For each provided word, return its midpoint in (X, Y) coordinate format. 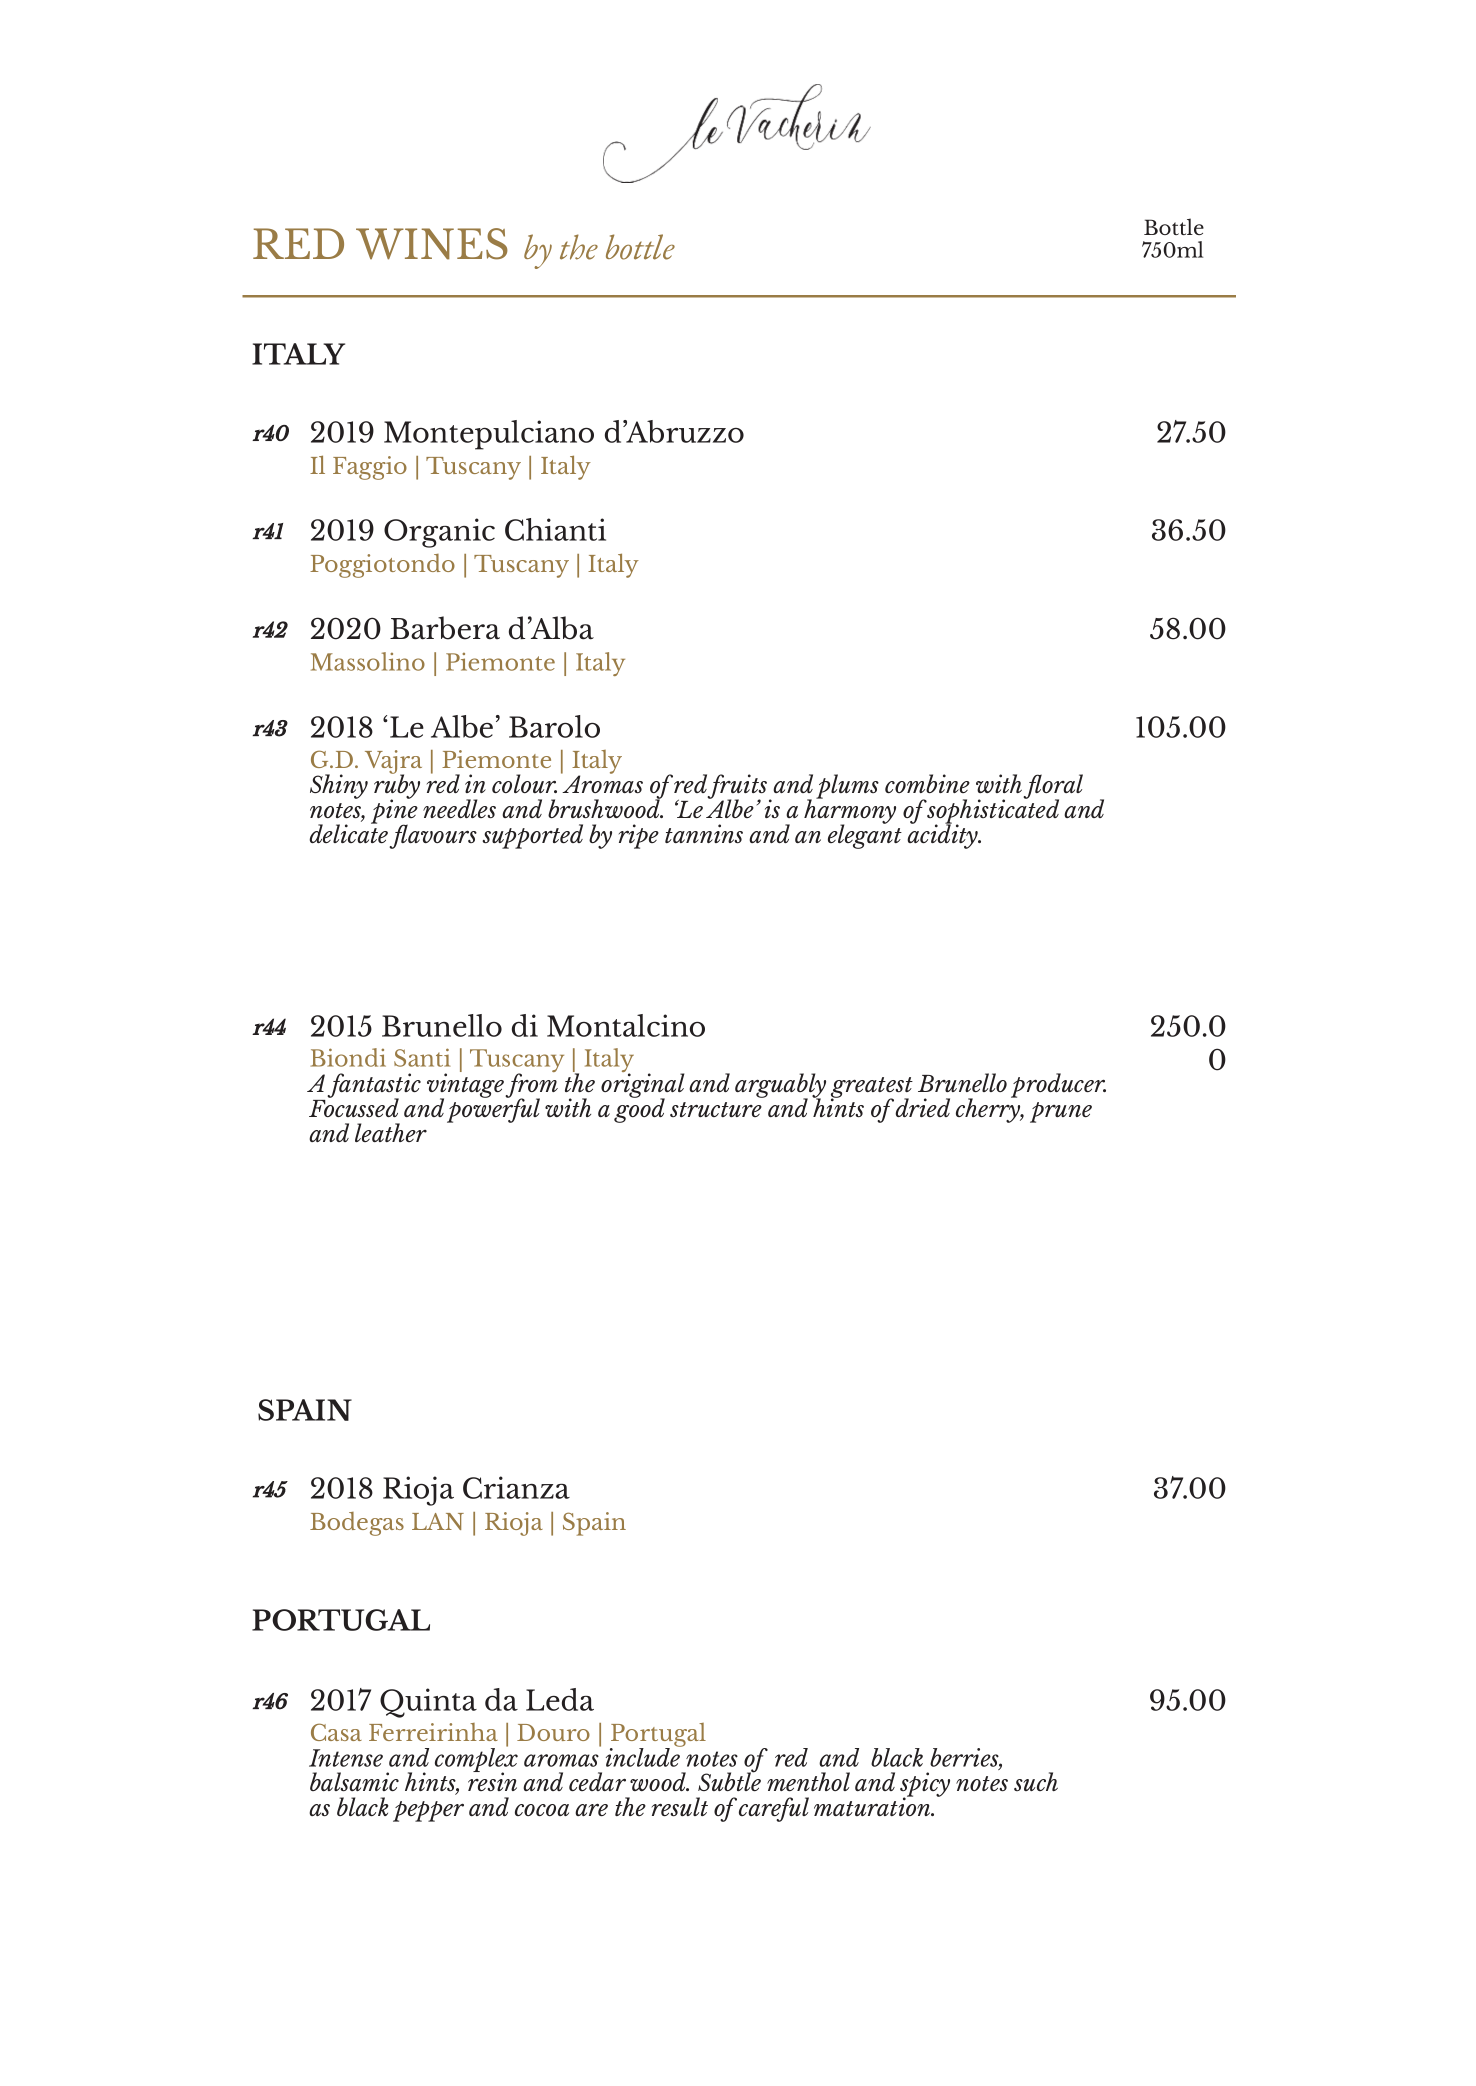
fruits (738, 788)
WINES (432, 244)
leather (391, 1132)
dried (922, 1107)
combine (927, 783)
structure (716, 1109)
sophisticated (993, 811)
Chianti (555, 529)
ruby (397, 787)
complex (476, 1760)
